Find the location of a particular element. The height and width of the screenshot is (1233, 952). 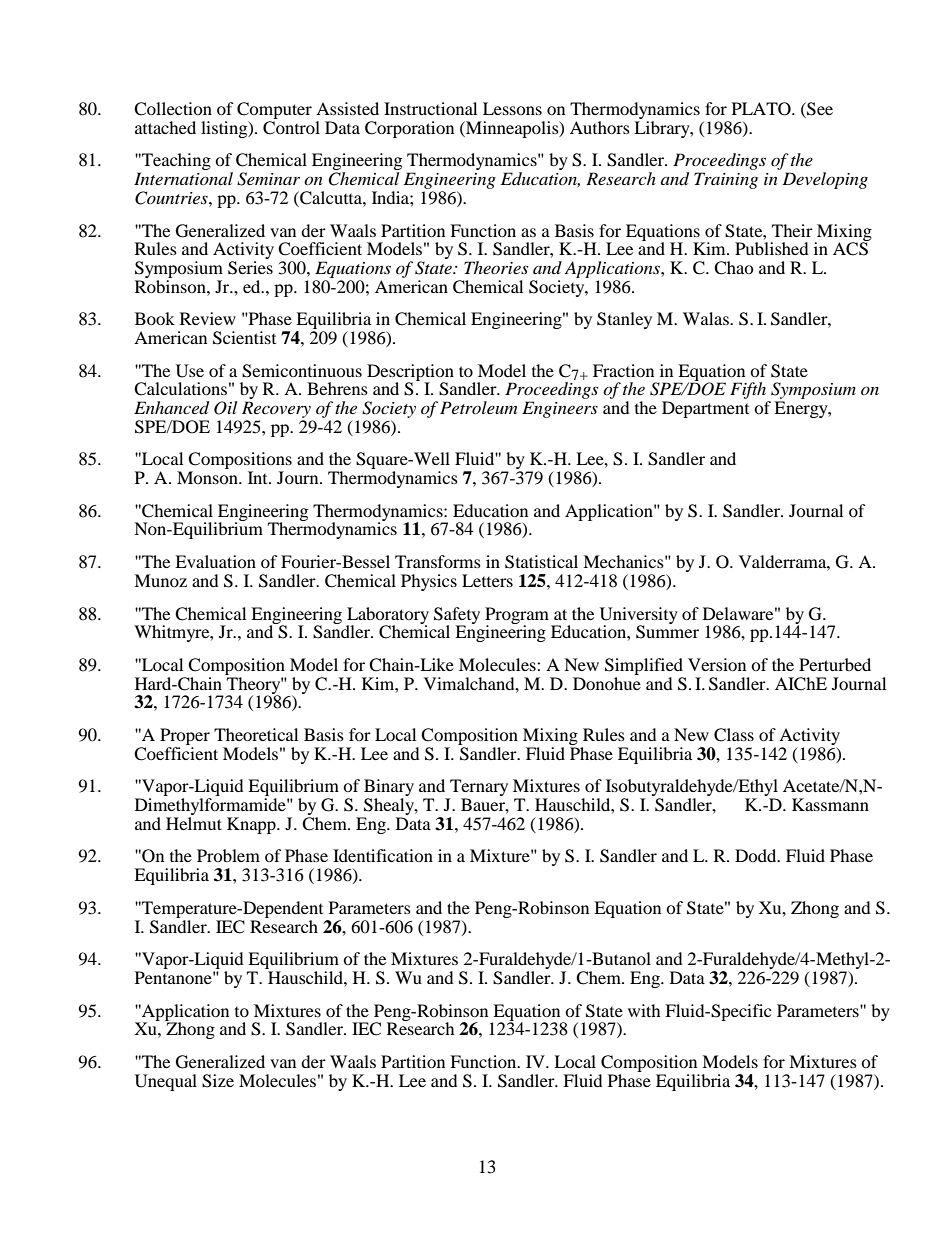

Petroleum is located at coordinates (478, 407).
